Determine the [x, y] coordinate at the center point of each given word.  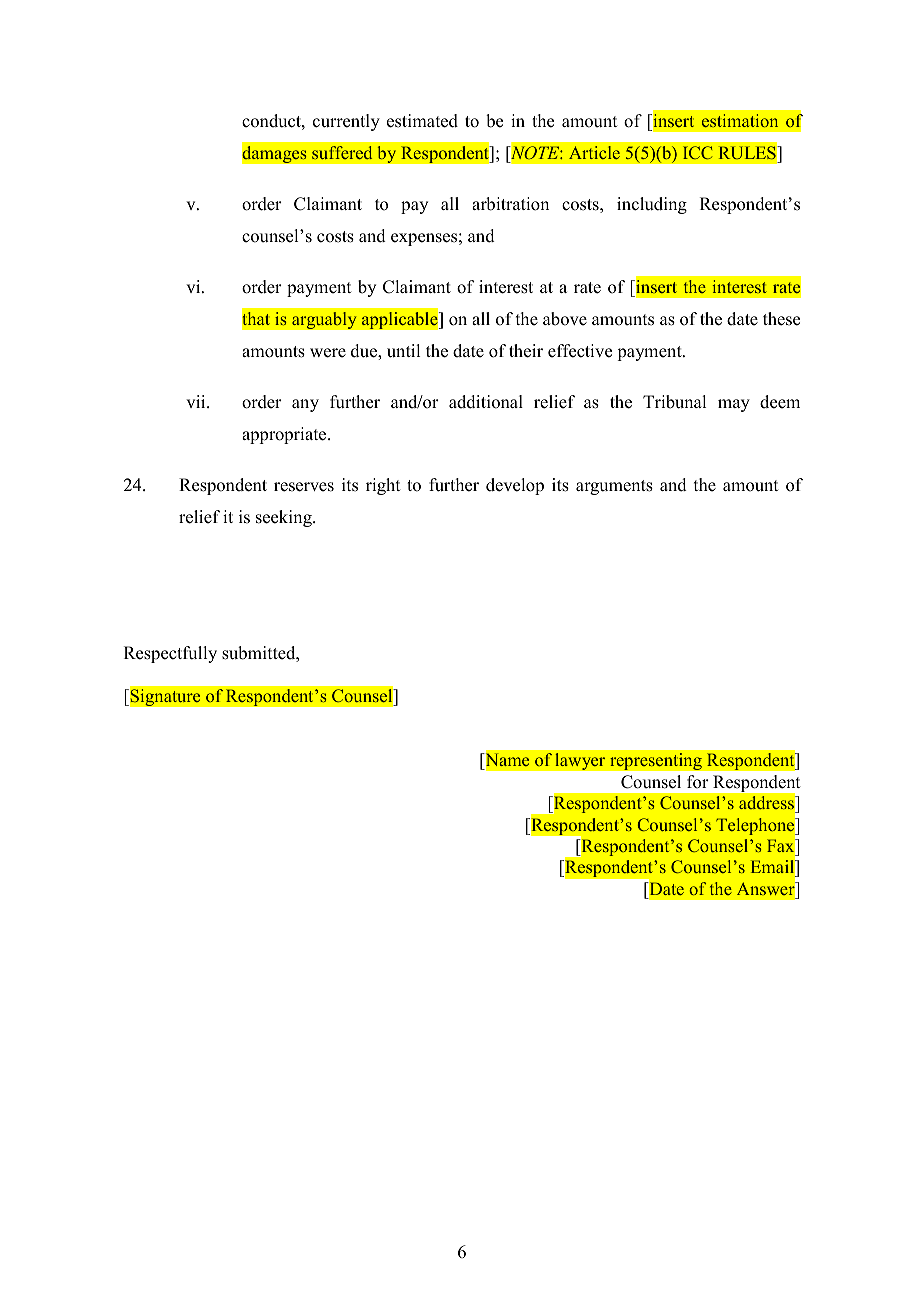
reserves [304, 487]
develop [515, 486]
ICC [697, 152]
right [383, 486]
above [565, 319]
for [698, 782]
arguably [324, 320]
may [734, 405]
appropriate [285, 435]
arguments [614, 487]
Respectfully [170, 654]
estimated [422, 121]
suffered [342, 152]
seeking [285, 518]
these [781, 319]
